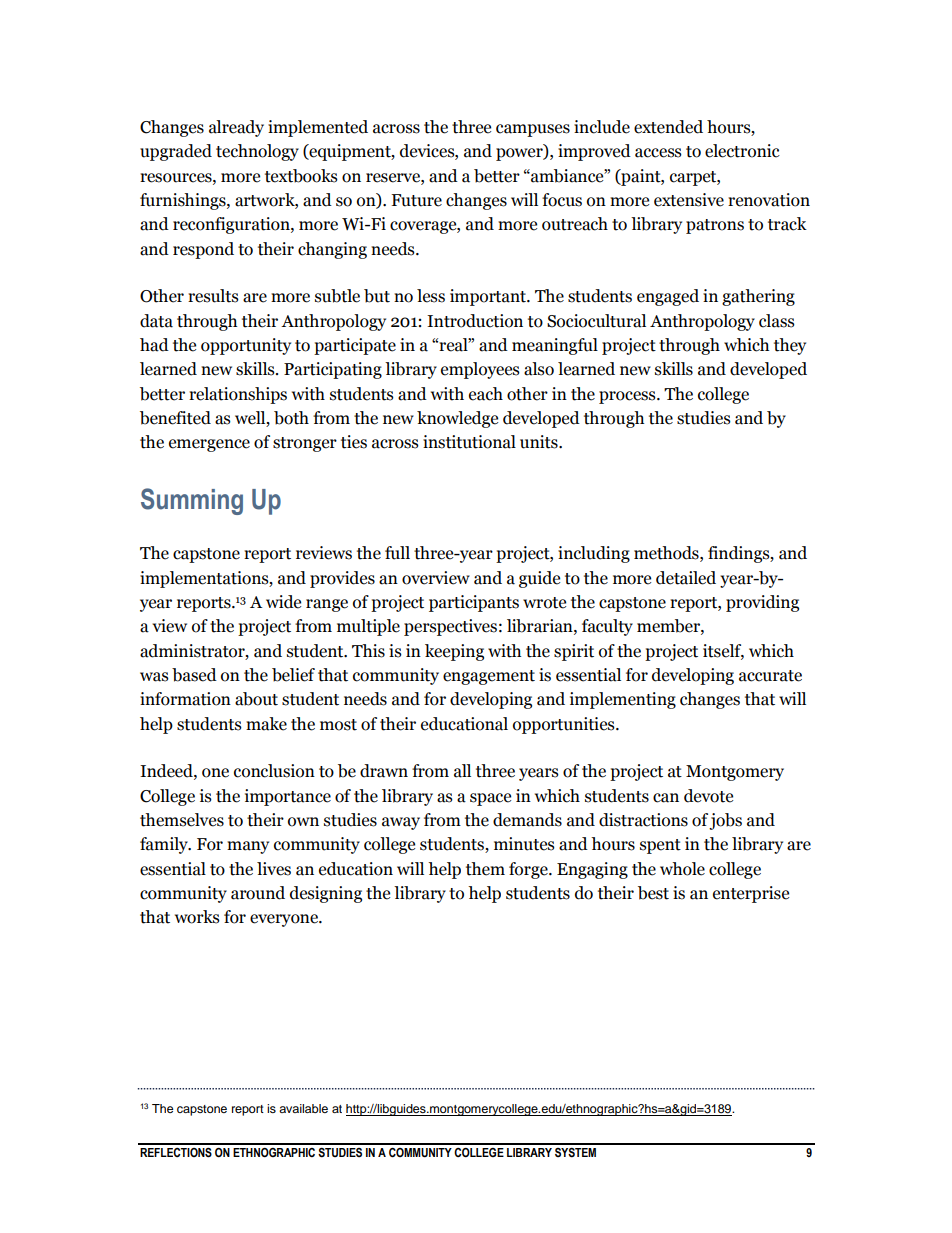  What do you see at coordinates (257, 152) in the screenshot?
I see `technology` at bounding box center [257, 152].
